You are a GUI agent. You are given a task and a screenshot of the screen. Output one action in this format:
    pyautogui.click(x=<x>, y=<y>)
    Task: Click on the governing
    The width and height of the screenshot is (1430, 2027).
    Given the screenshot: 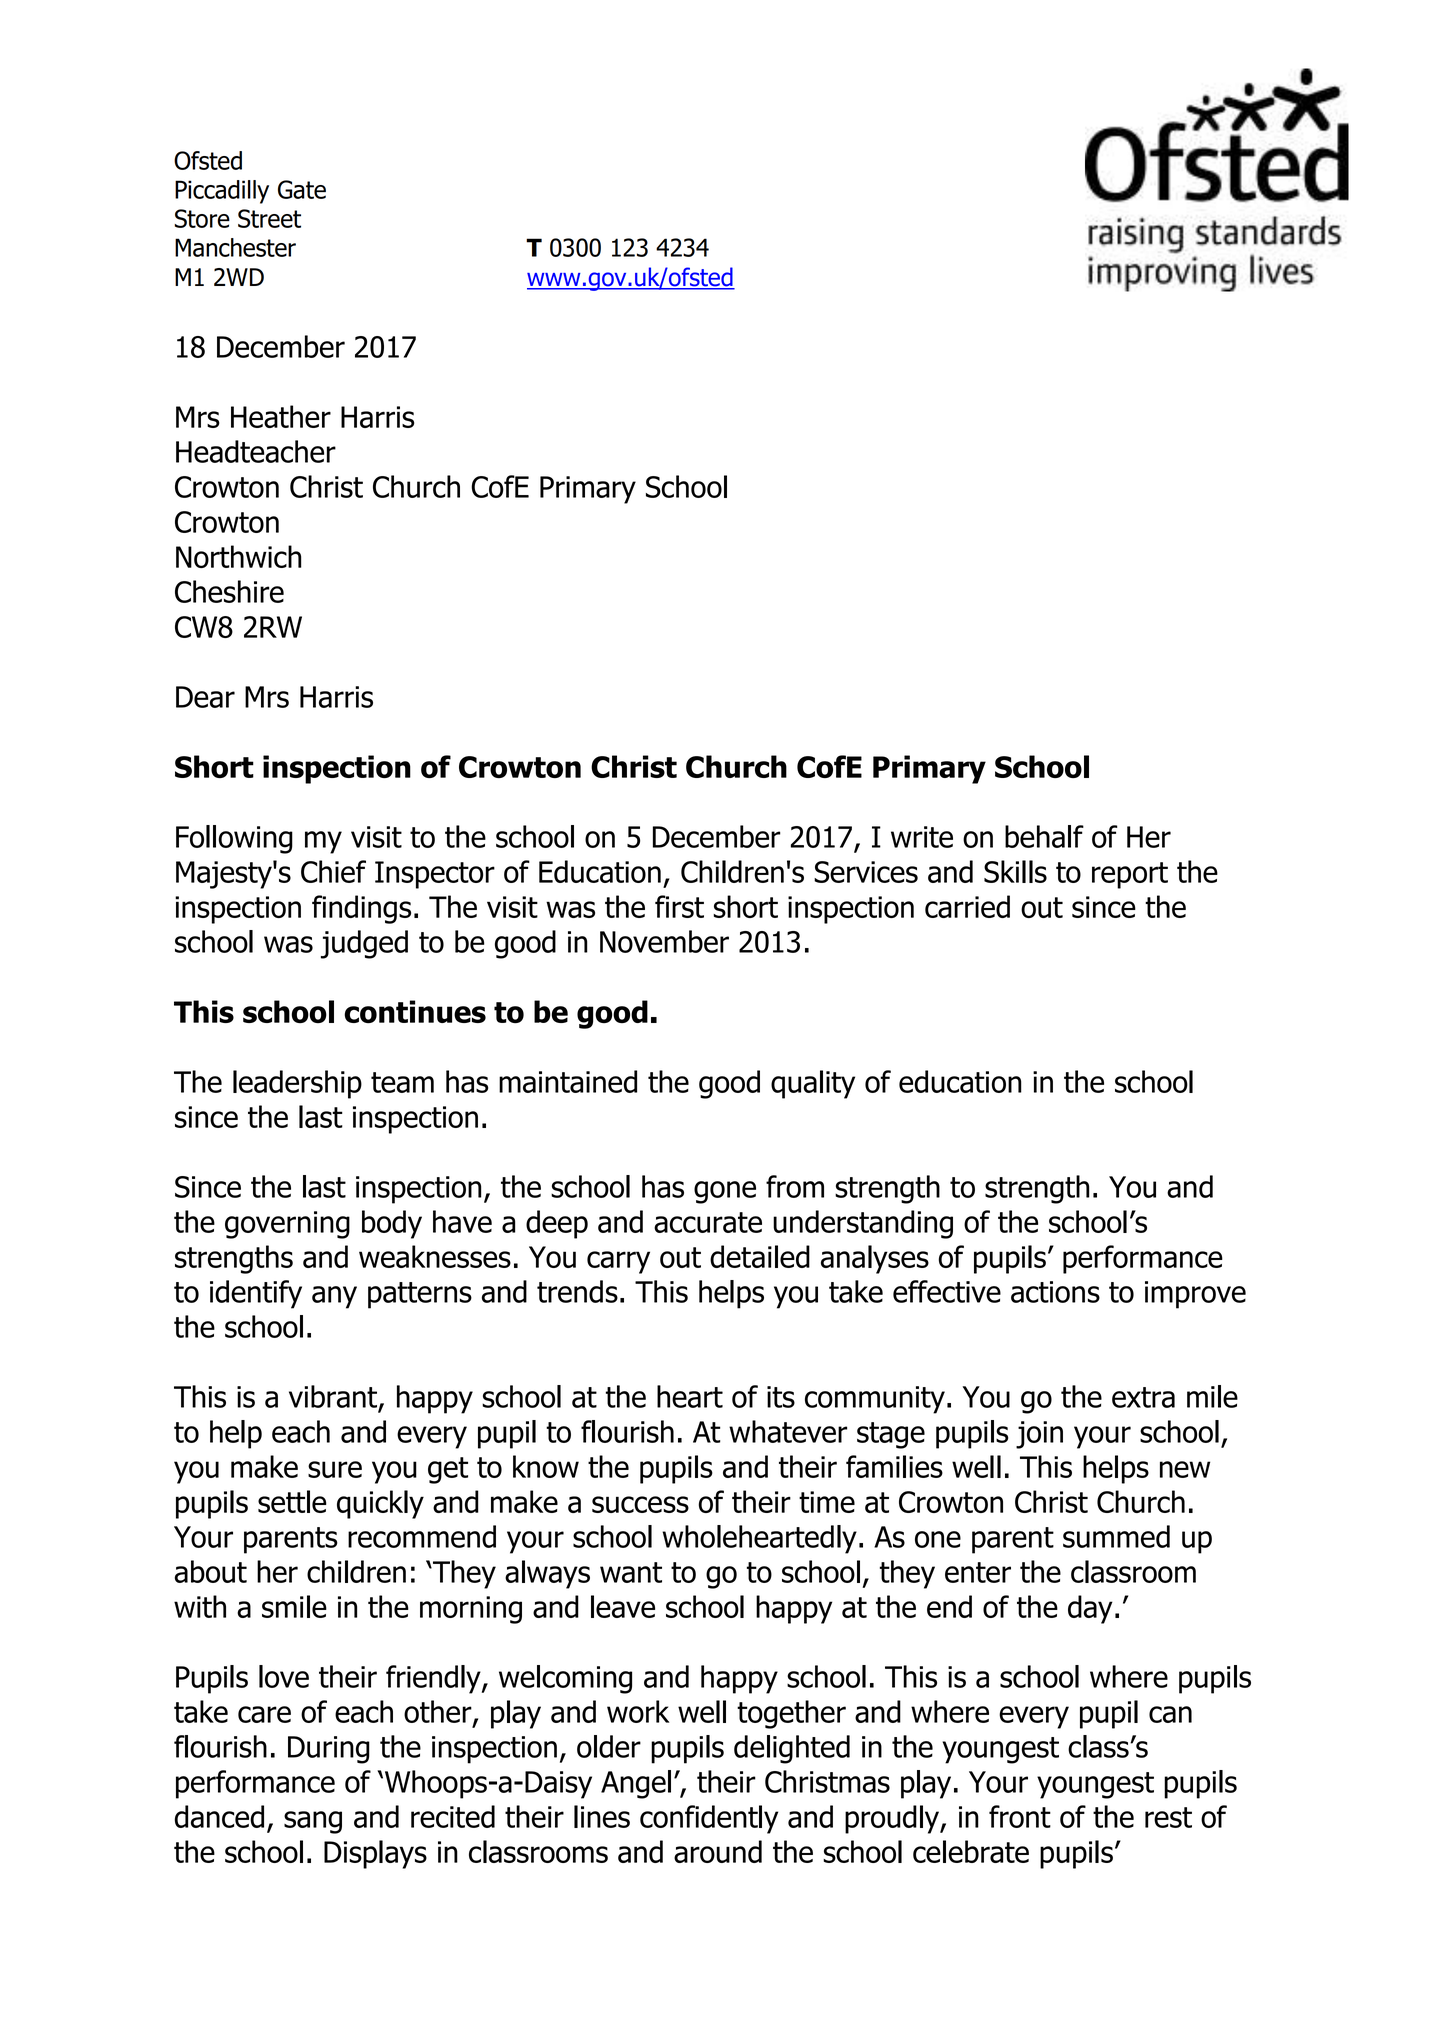 What is the action you would take?
    pyautogui.click(x=287, y=1225)
